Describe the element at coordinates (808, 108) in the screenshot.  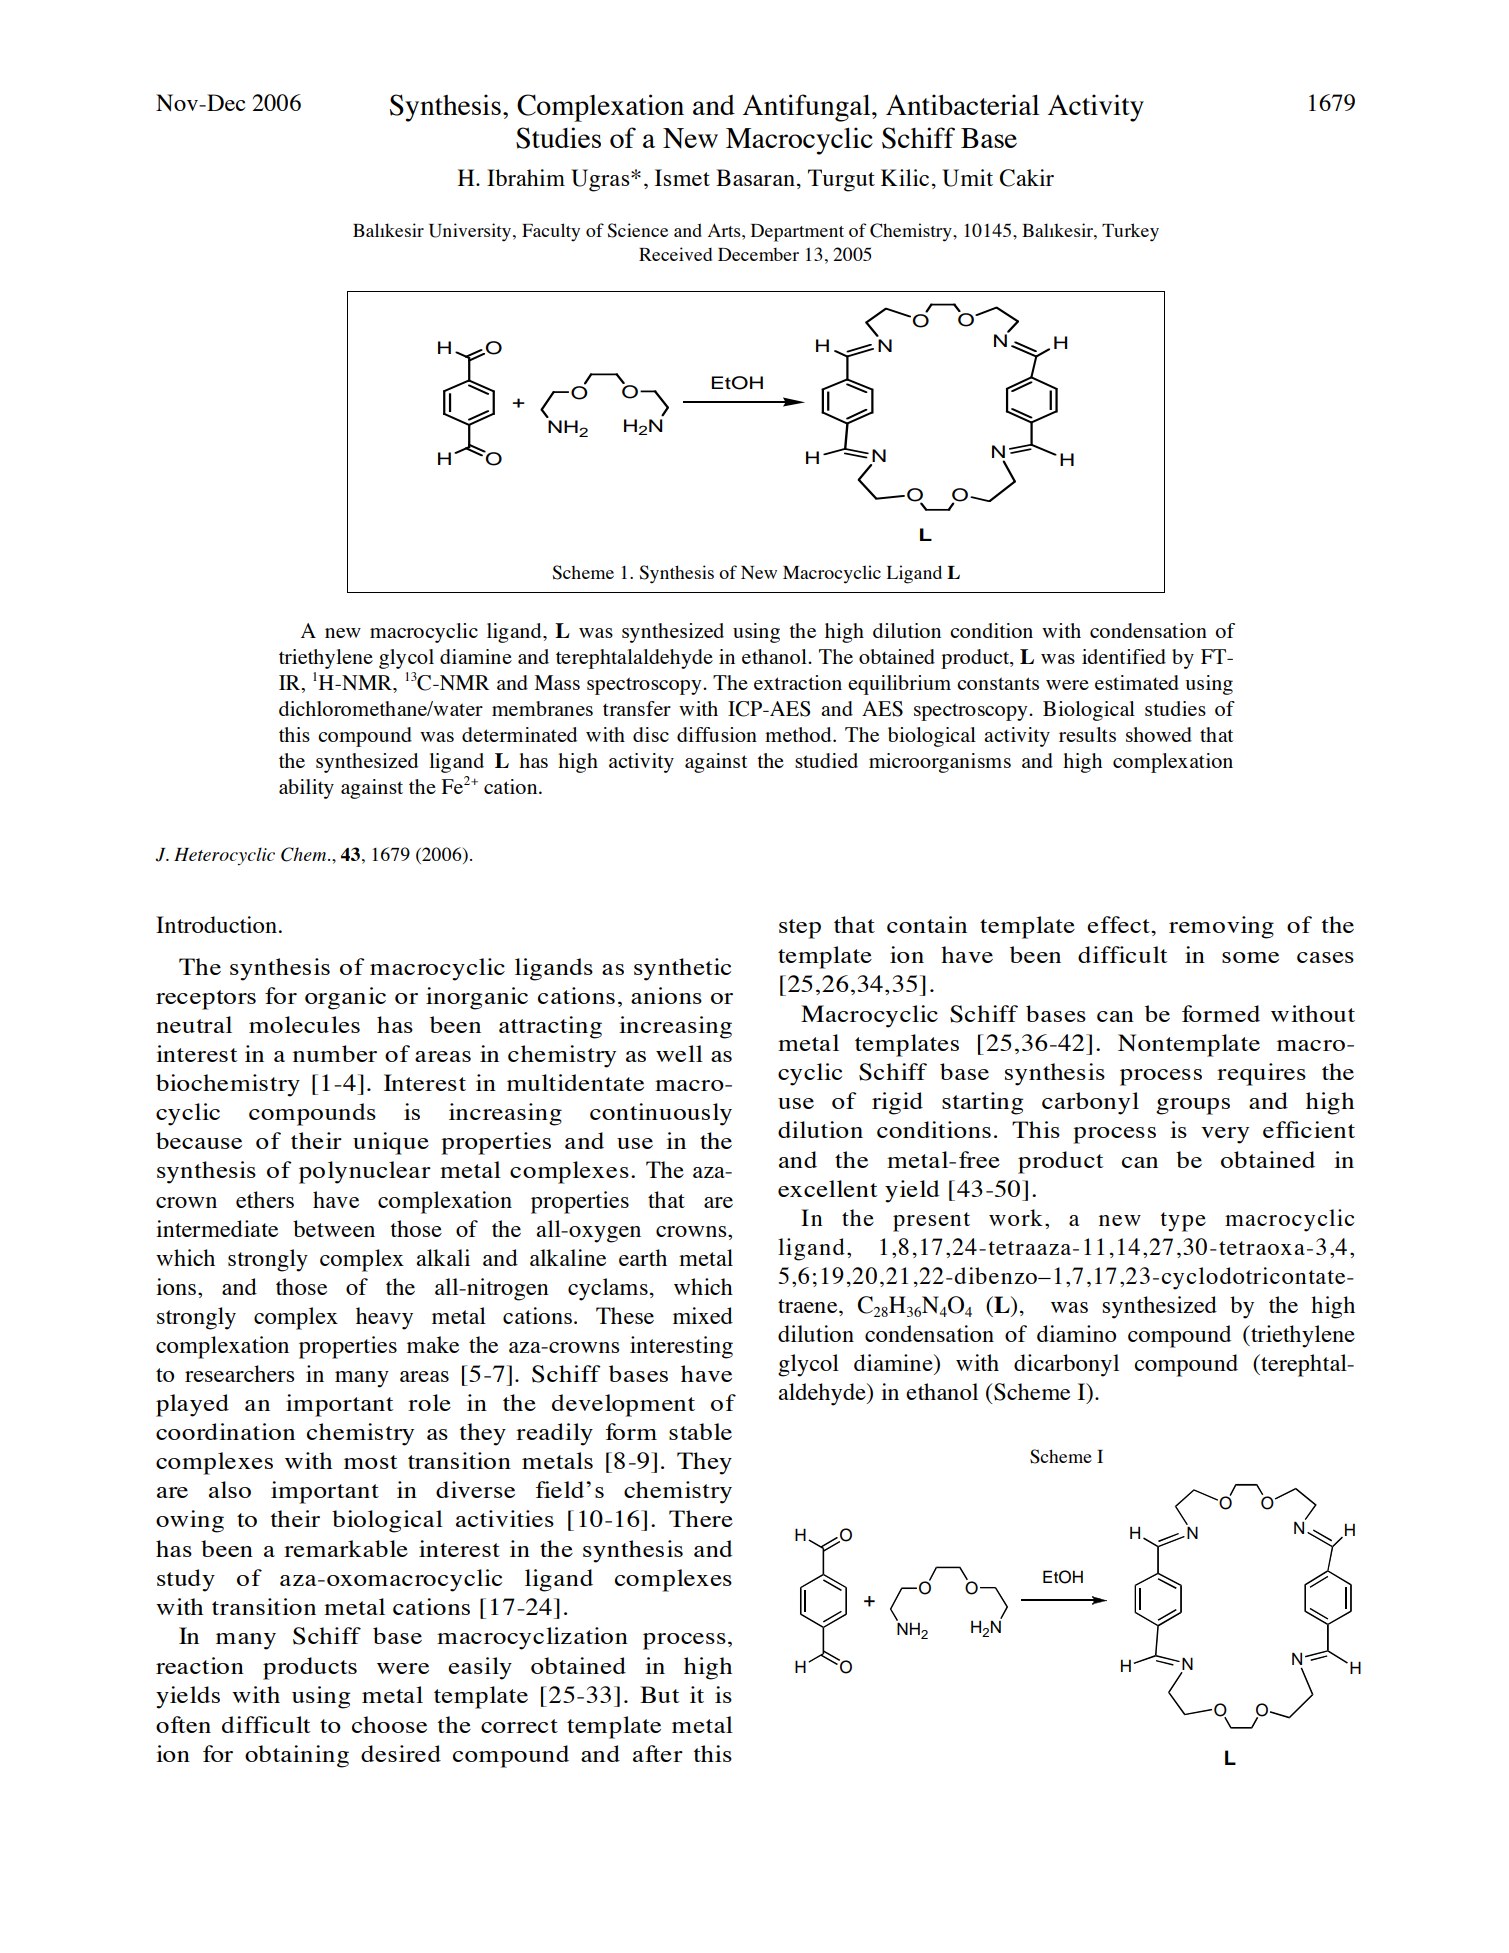
I see `Antifungal` at that location.
